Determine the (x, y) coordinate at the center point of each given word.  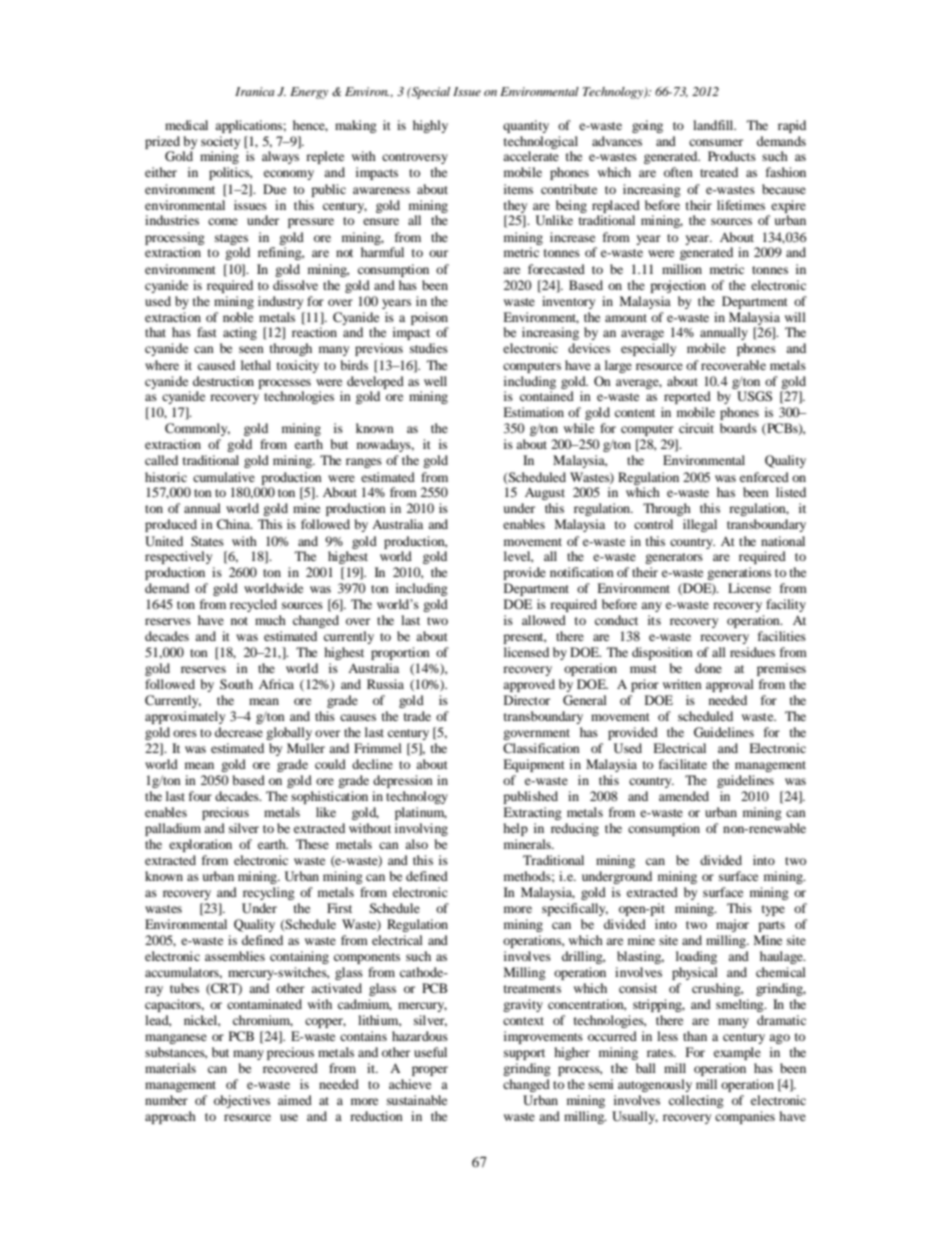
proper (430, 1071)
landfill (714, 125)
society (220, 142)
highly (430, 126)
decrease (239, 732)
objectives (242, 1101)
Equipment (534, 765)
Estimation (533, 412)
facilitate (683, 764)
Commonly (197, 429)
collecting (696, 1101)
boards (738, 428)
